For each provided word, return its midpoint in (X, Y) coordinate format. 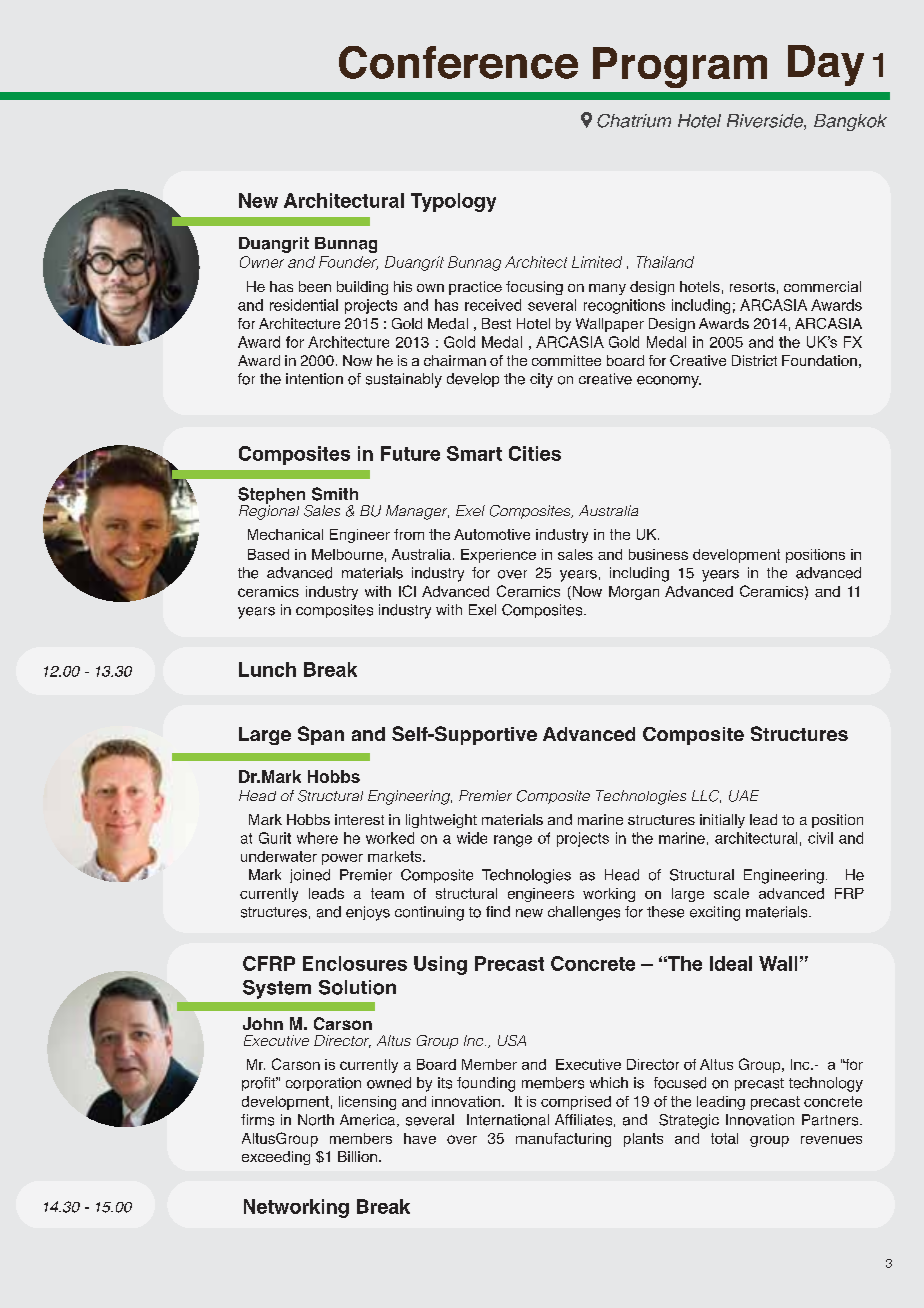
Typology (453, 202)
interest (359, 819)
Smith (335, 494)
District (754, 360)
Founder (348, 263)
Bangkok (850, 122)
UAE (744, 796)
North (316, 1120)
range (513, 841)
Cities (535, 453)
